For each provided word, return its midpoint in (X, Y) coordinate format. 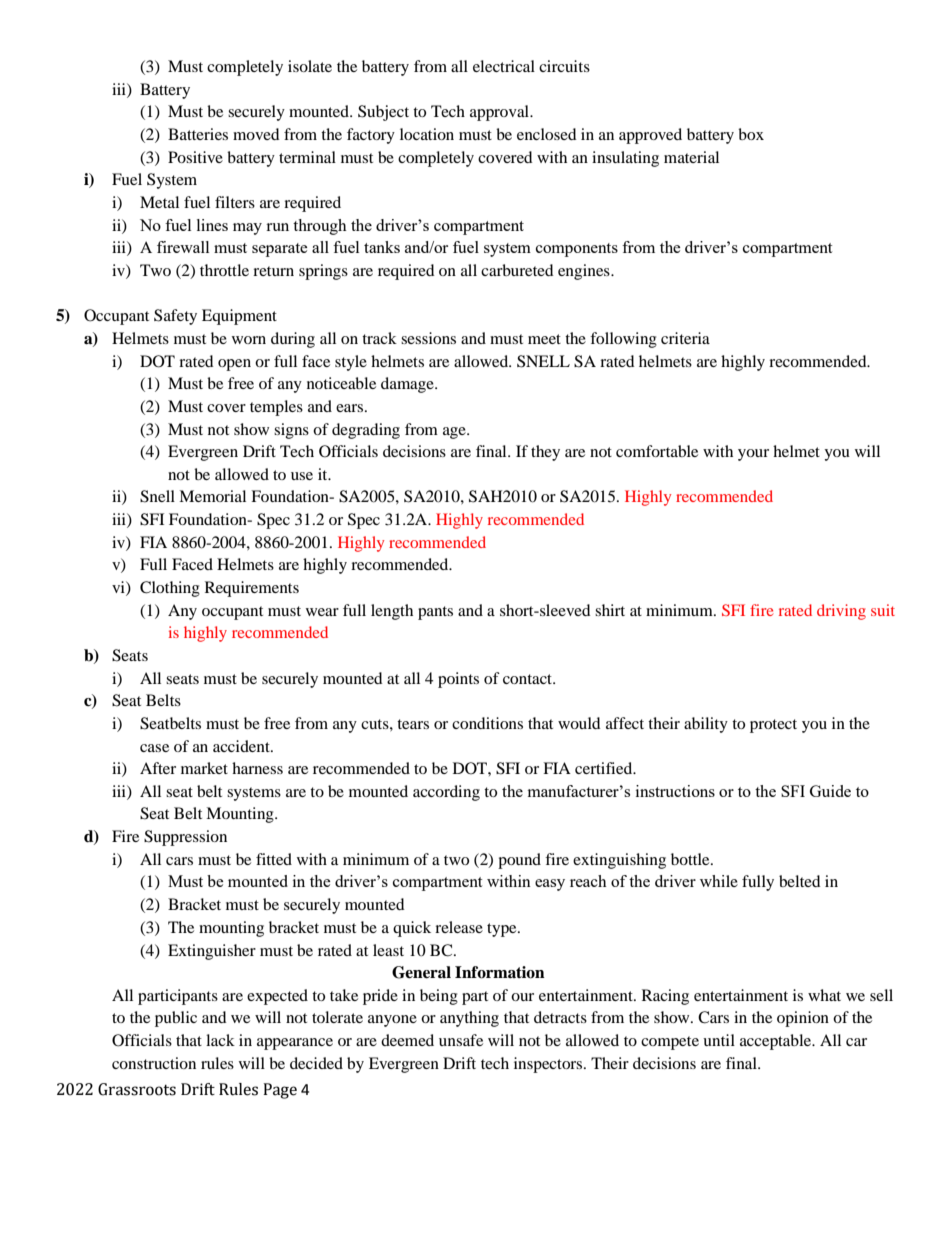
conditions (487, 723)
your (753, 455)
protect (773, 726)
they (545, 453)
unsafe (461, 1040)
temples (276, 408)
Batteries (198, 134)
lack (220, 1040)
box (751, 134)
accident (242, 746)
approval (500, 113)
